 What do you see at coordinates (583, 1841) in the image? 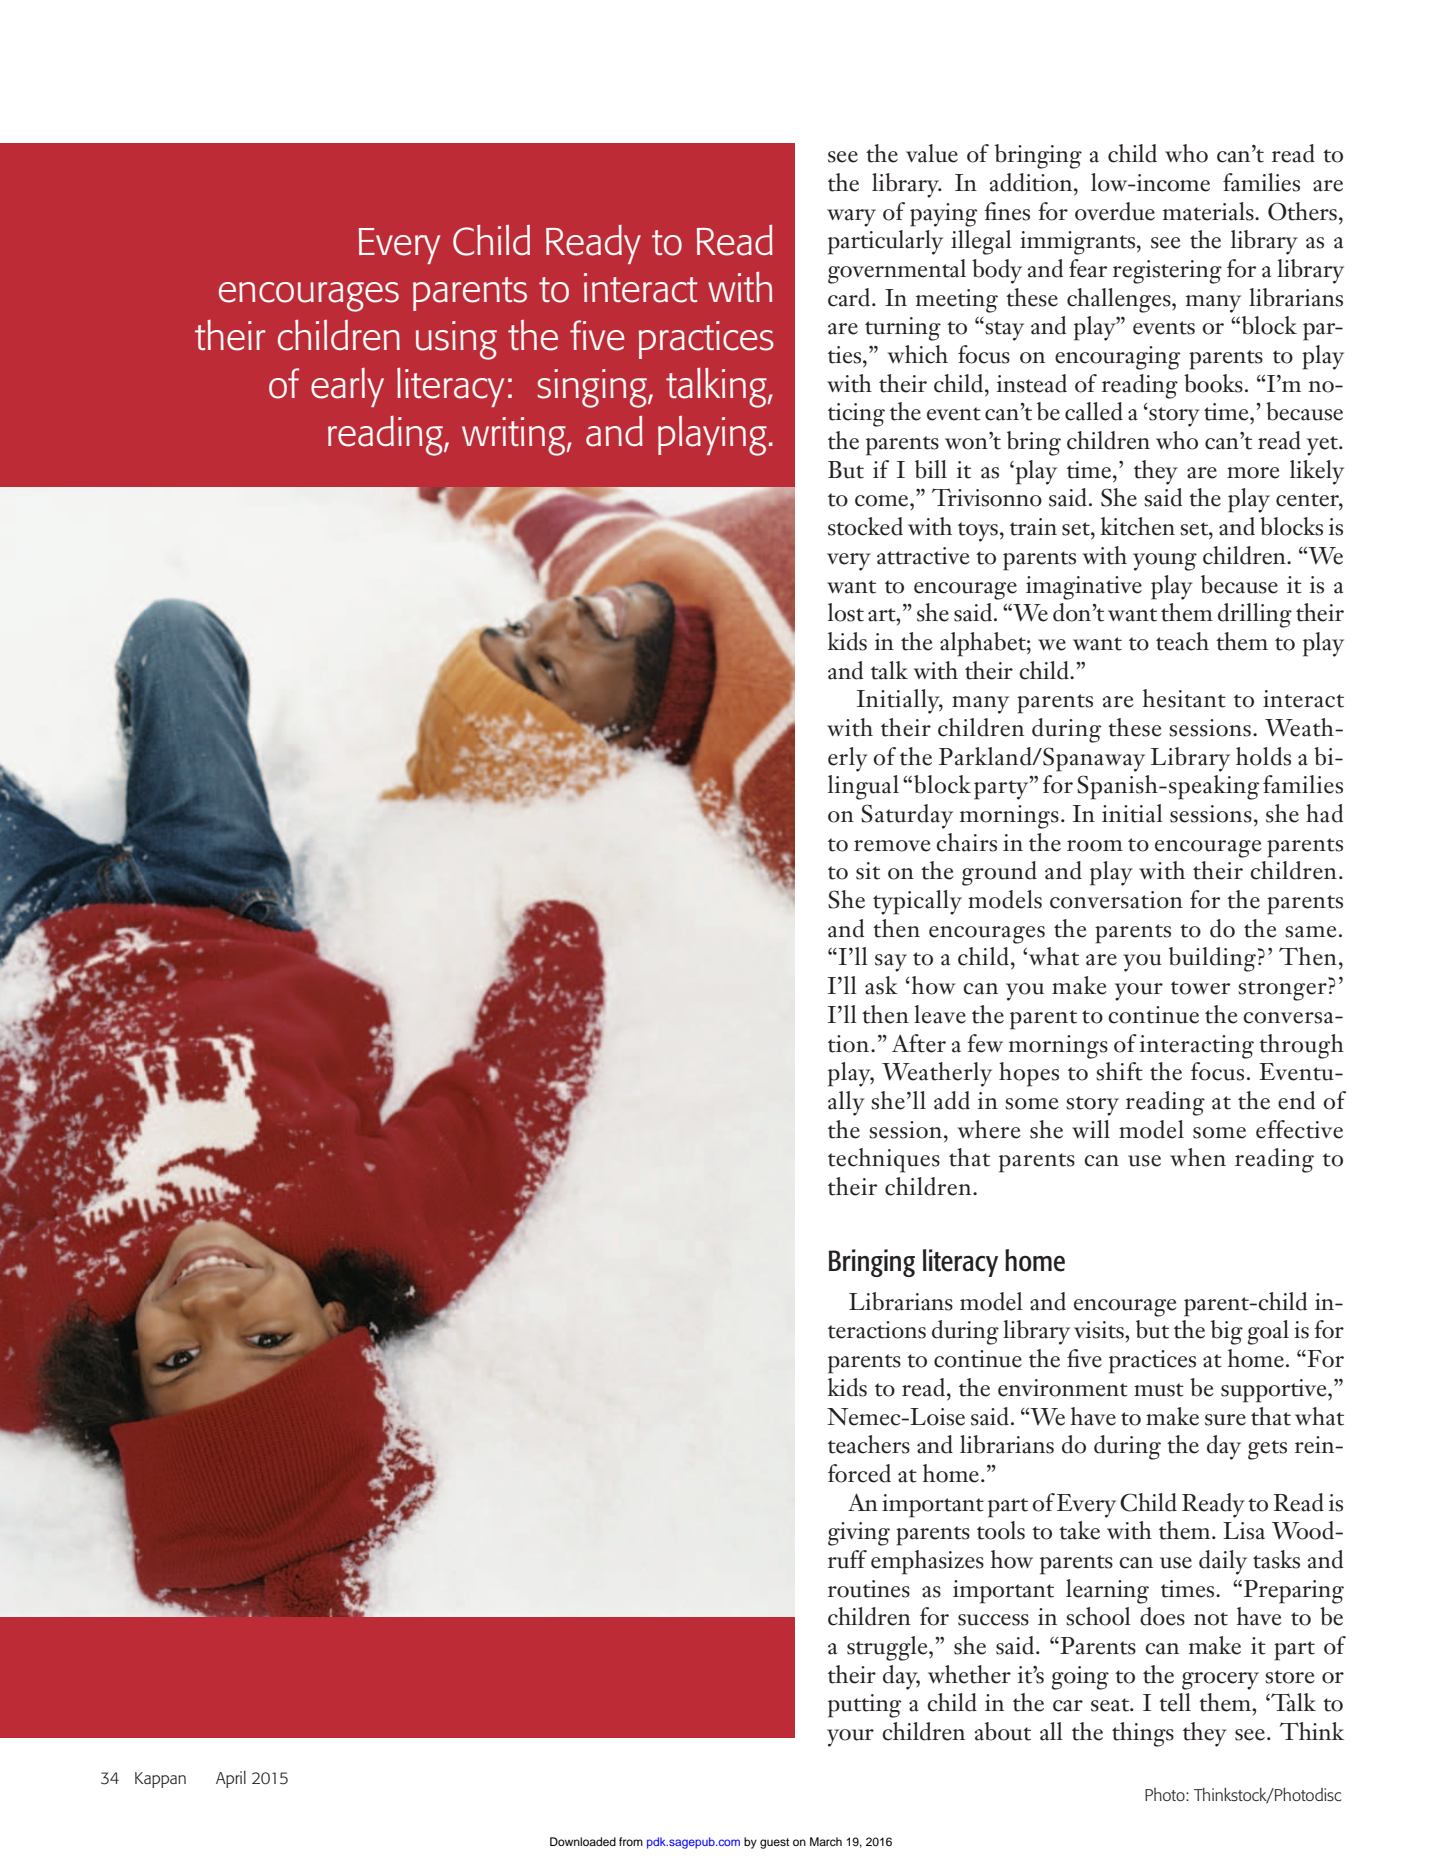
I see `Downloaded` at bounding box center [583, 1841].
